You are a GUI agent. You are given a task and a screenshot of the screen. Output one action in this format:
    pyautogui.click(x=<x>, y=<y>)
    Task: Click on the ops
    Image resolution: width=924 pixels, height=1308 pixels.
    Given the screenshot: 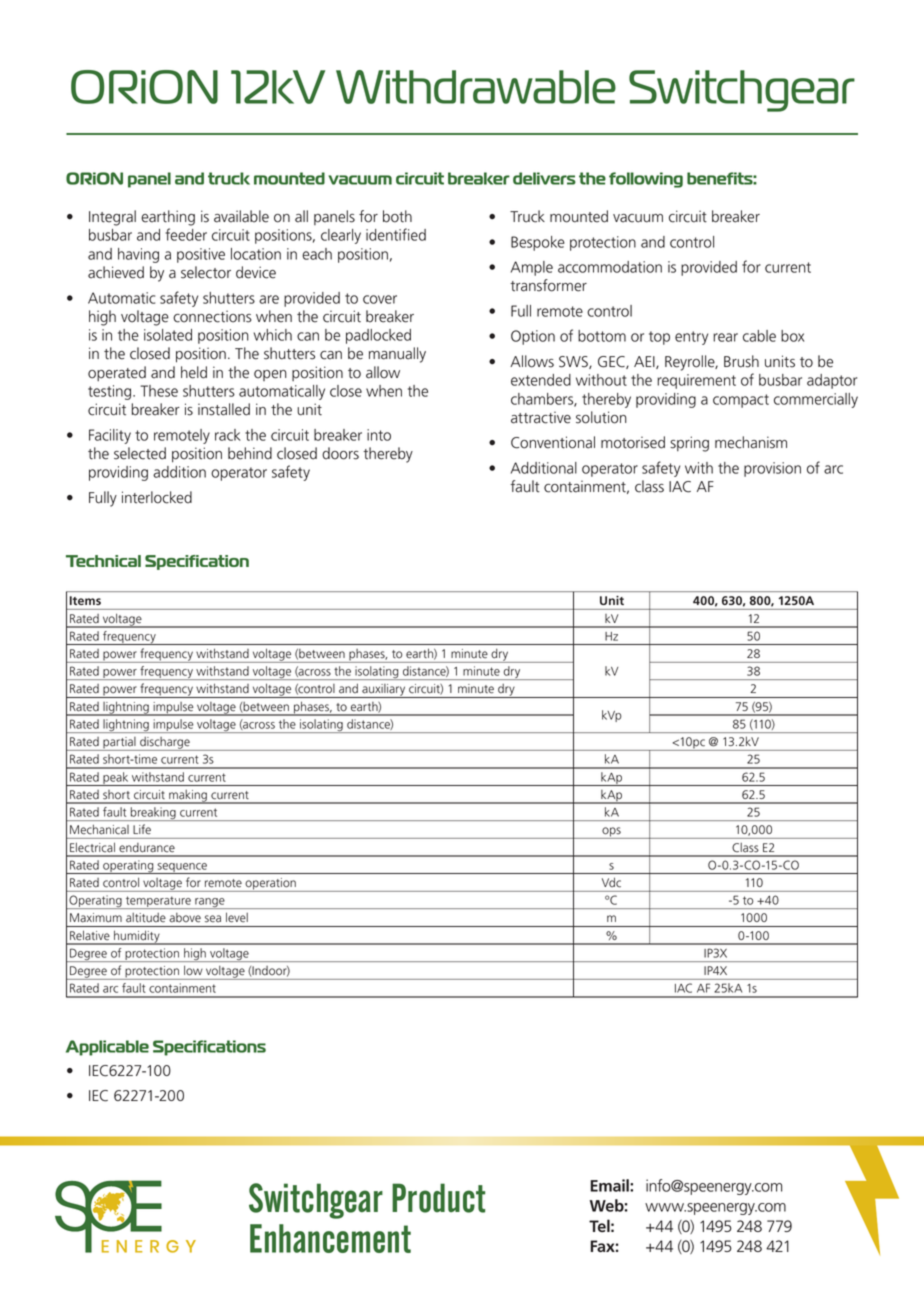 What is the action you would take?
    pyautogui.click(x=611, y=833)
